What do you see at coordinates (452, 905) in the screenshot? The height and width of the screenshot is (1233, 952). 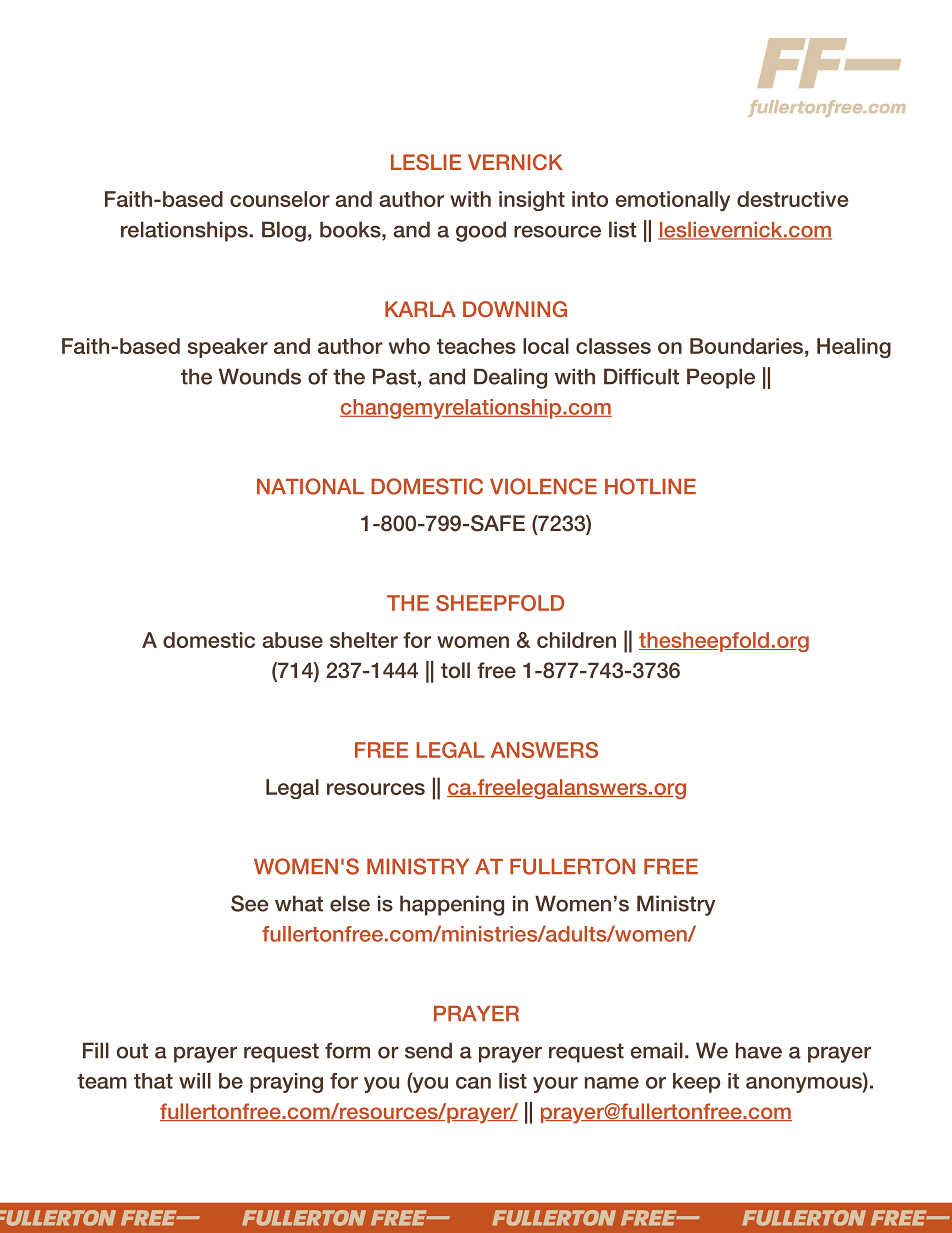 I see `happening` at bounding box center [452, 905].
